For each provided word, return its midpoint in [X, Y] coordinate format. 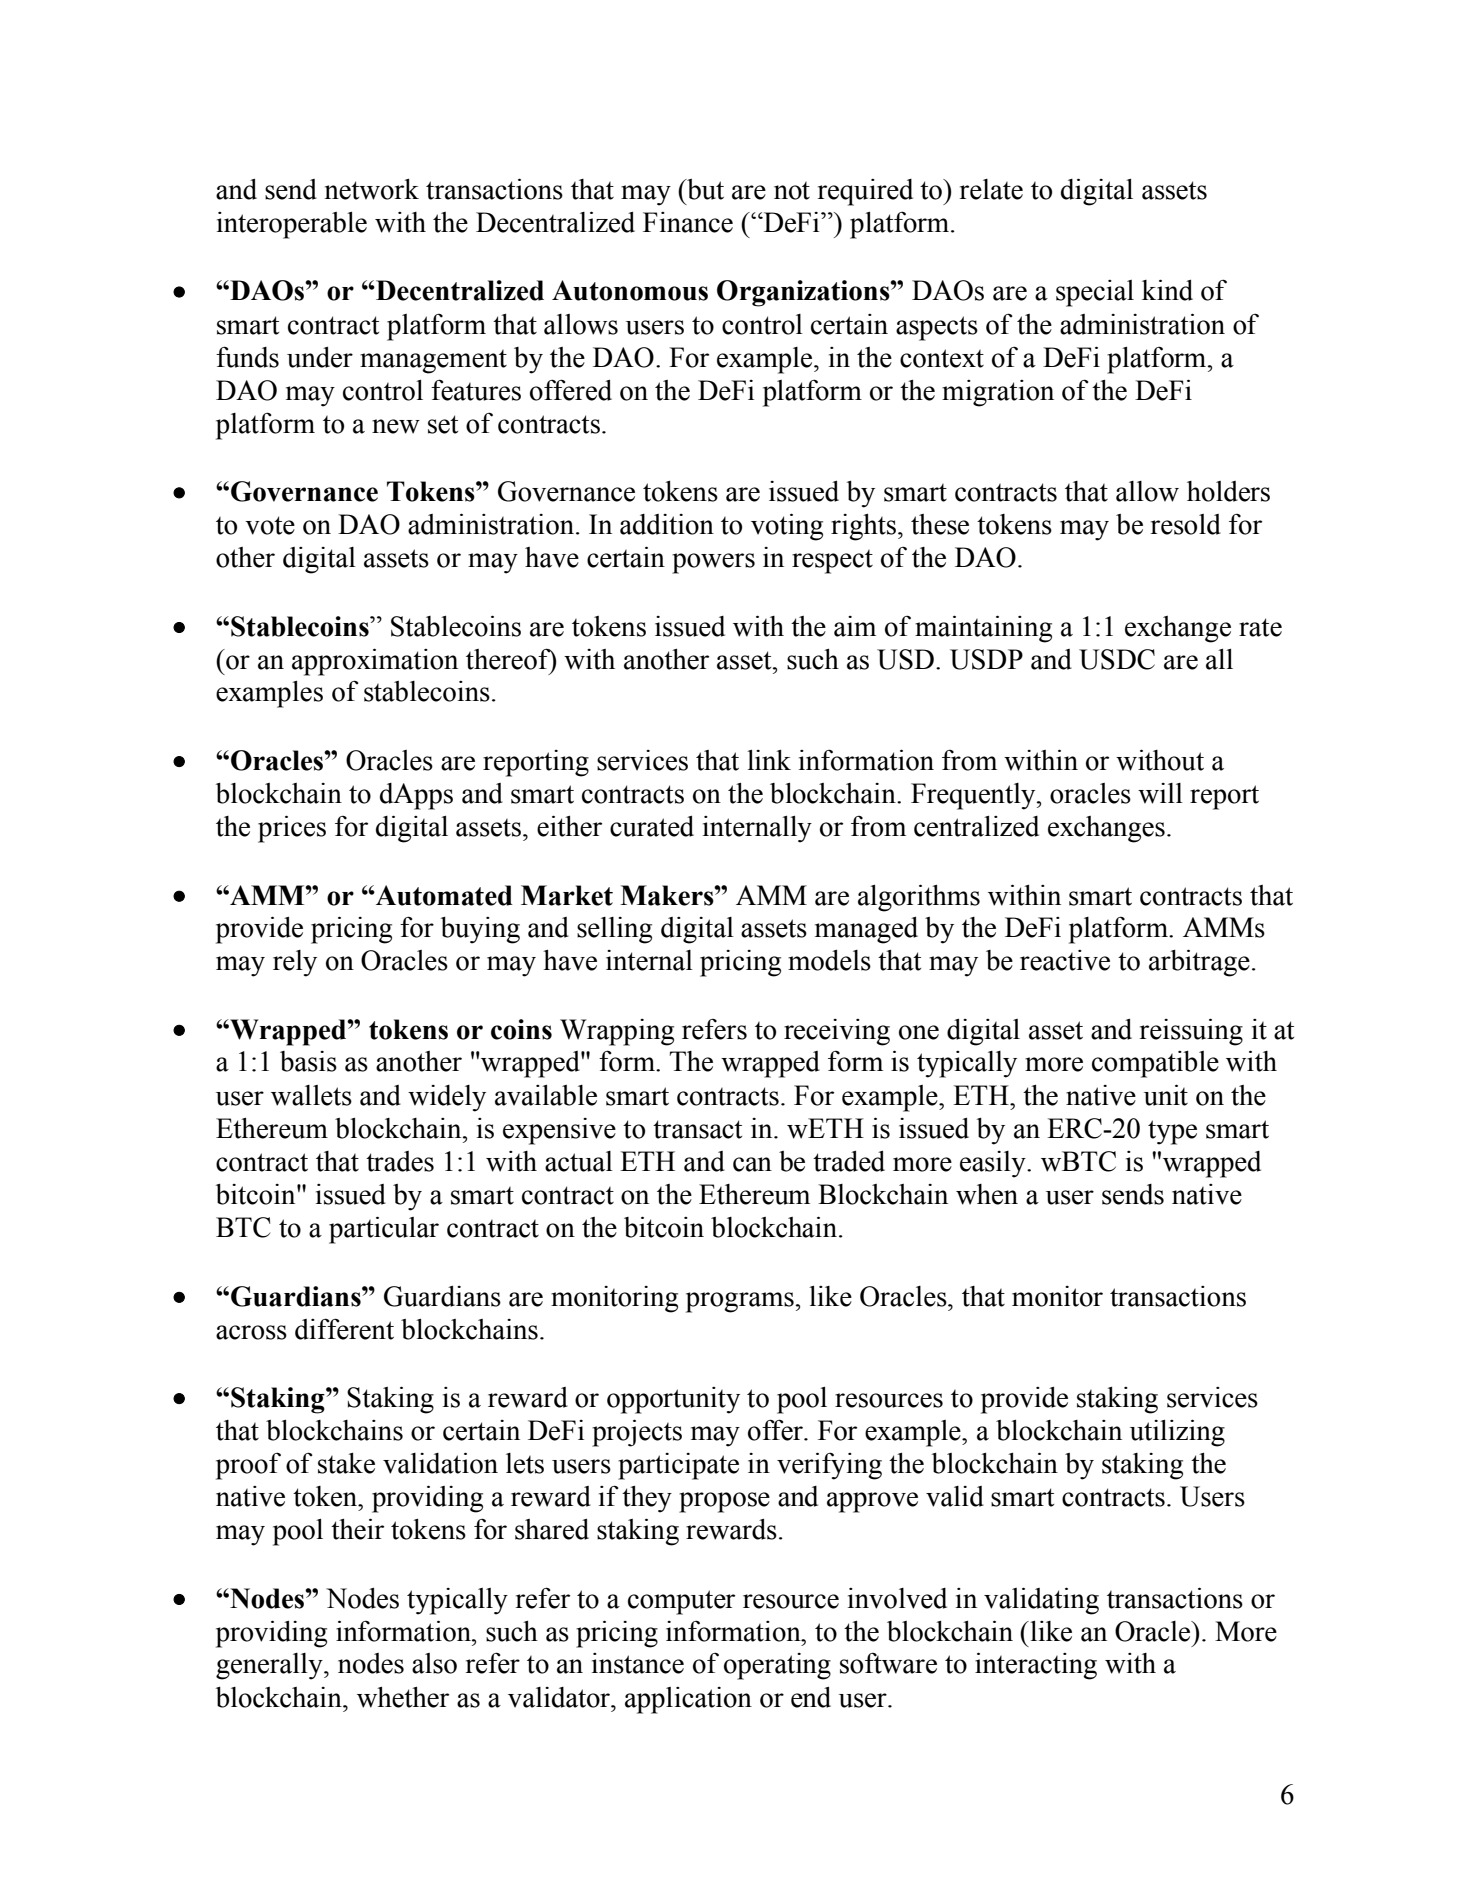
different [344, 1329]
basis [308, 1061]
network [372, 189]
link [769, 760]
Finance [688, 222]
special [1095, 293]
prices [292, 829]
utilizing [1177, 1433]
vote [270, 525]
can [752, 1164]
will [1160, 793]
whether [403, 1697]
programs [740, 1302]
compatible [1155, 1064]
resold [1186, 524]
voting [787, 527]
